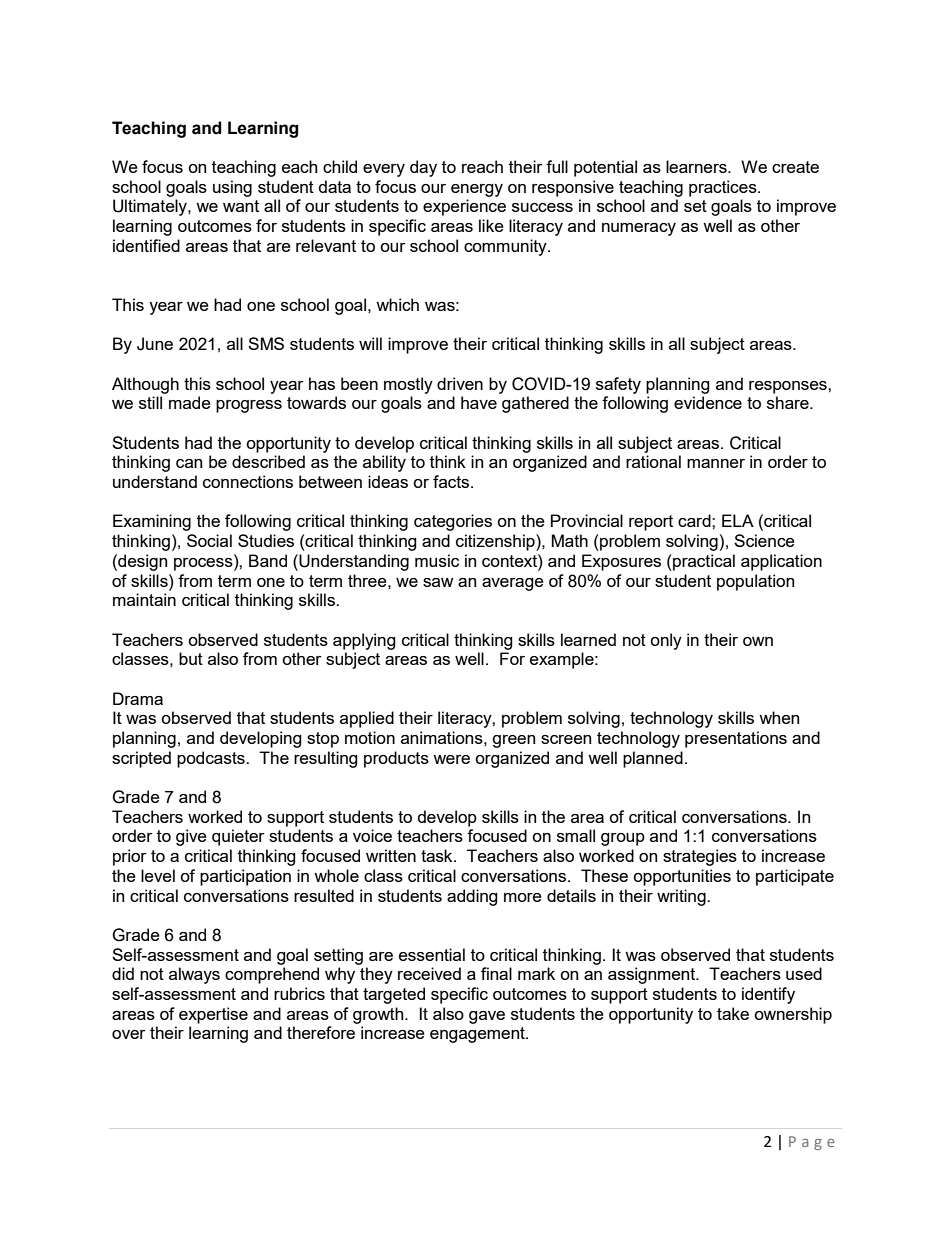 The height and width of the page is (1233, 952). What do you see at coordinates (724, 188) in the page?
I see `practices` at bounding box center [724, 188].
